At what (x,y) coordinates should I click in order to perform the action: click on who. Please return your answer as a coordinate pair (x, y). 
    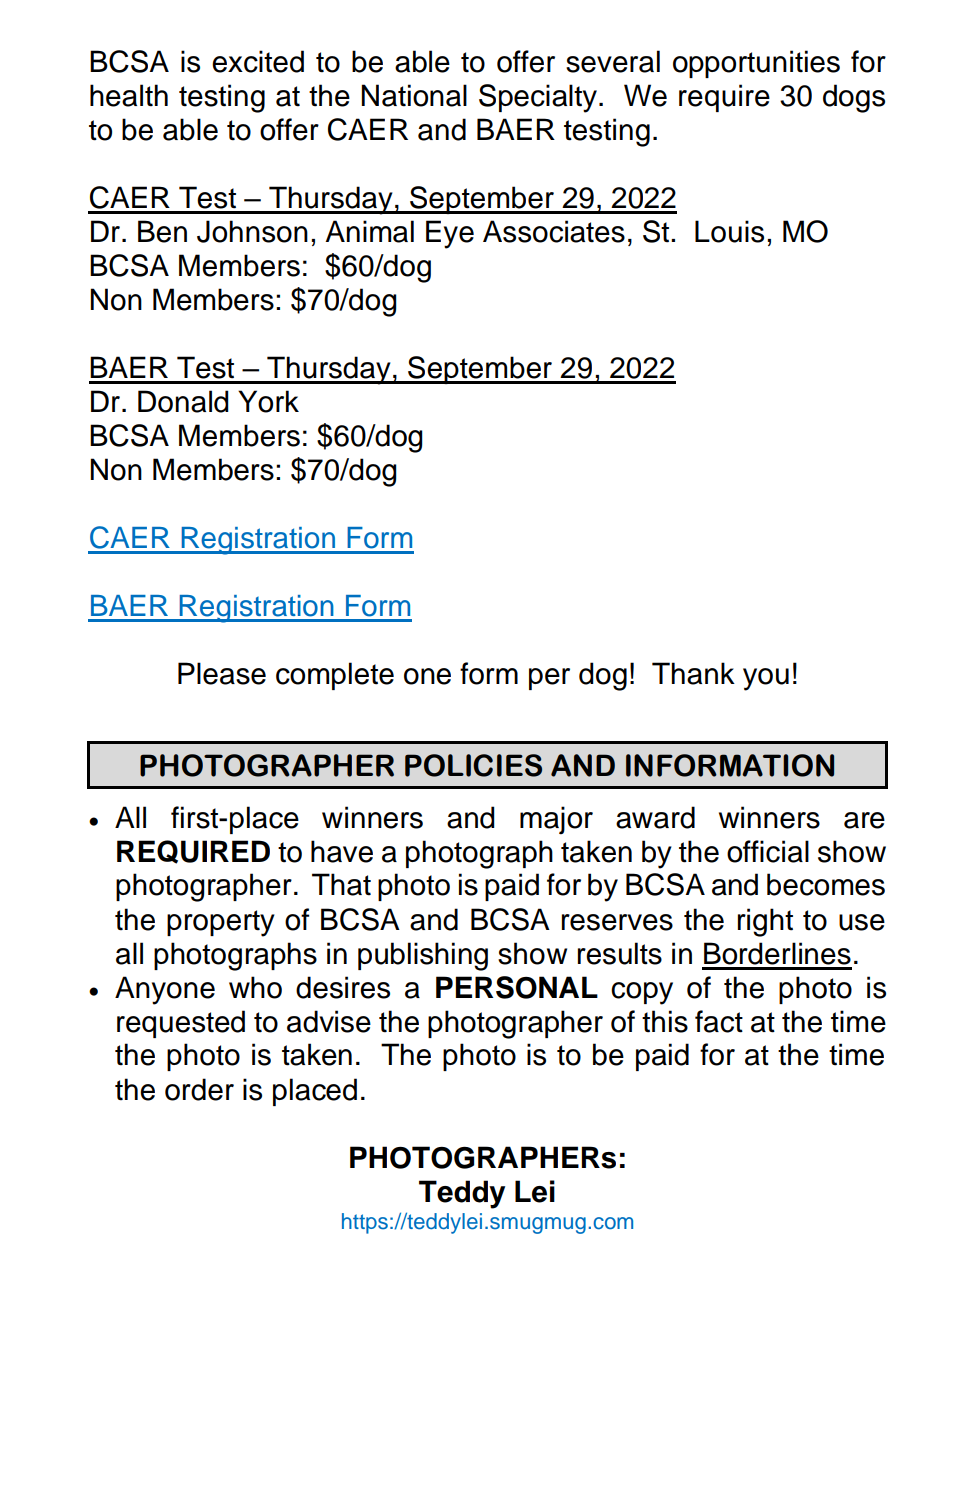
    Looking at the image, I should click on (255, 987).
